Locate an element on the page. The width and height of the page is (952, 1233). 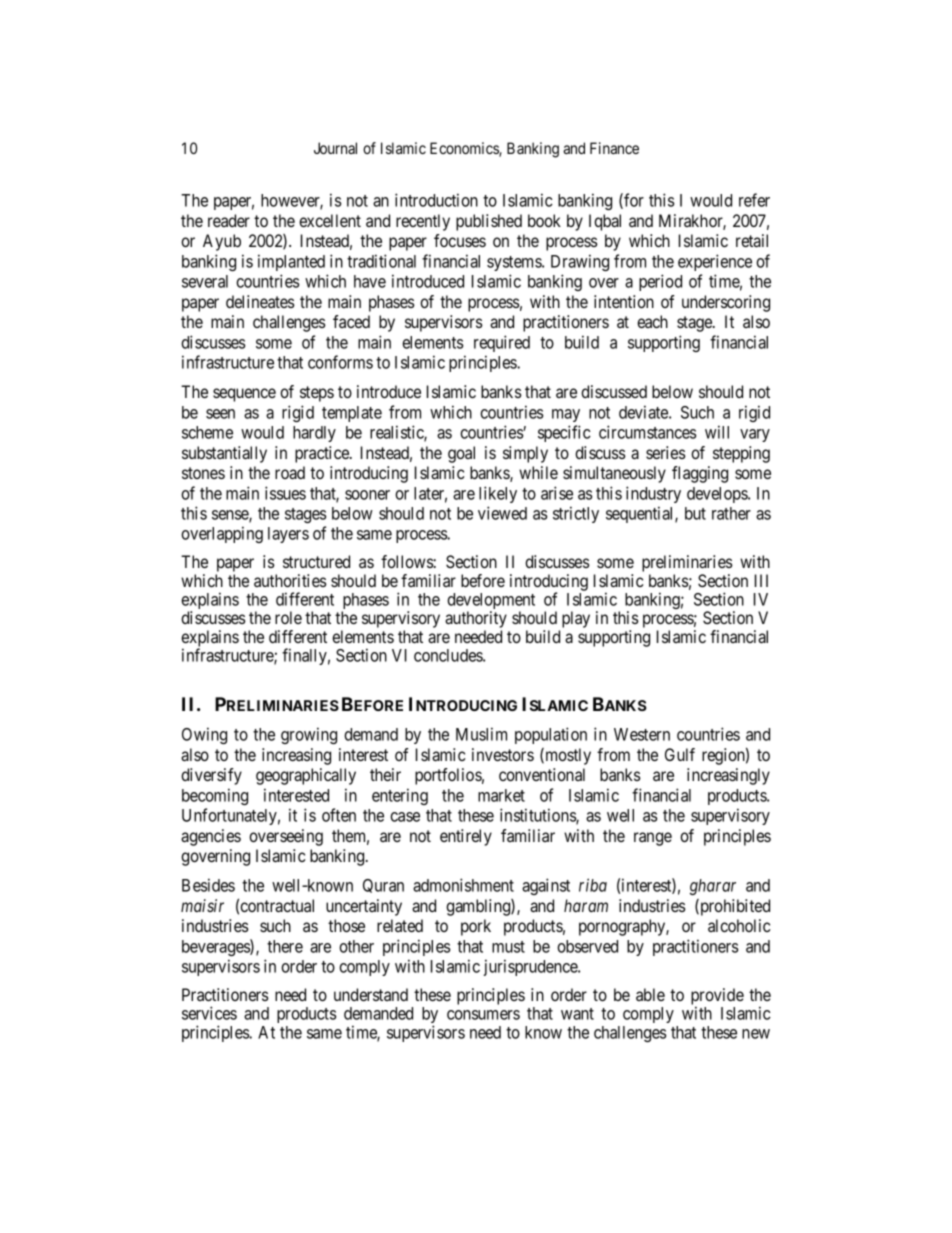
authorities is located at coordinates (290, 580).
